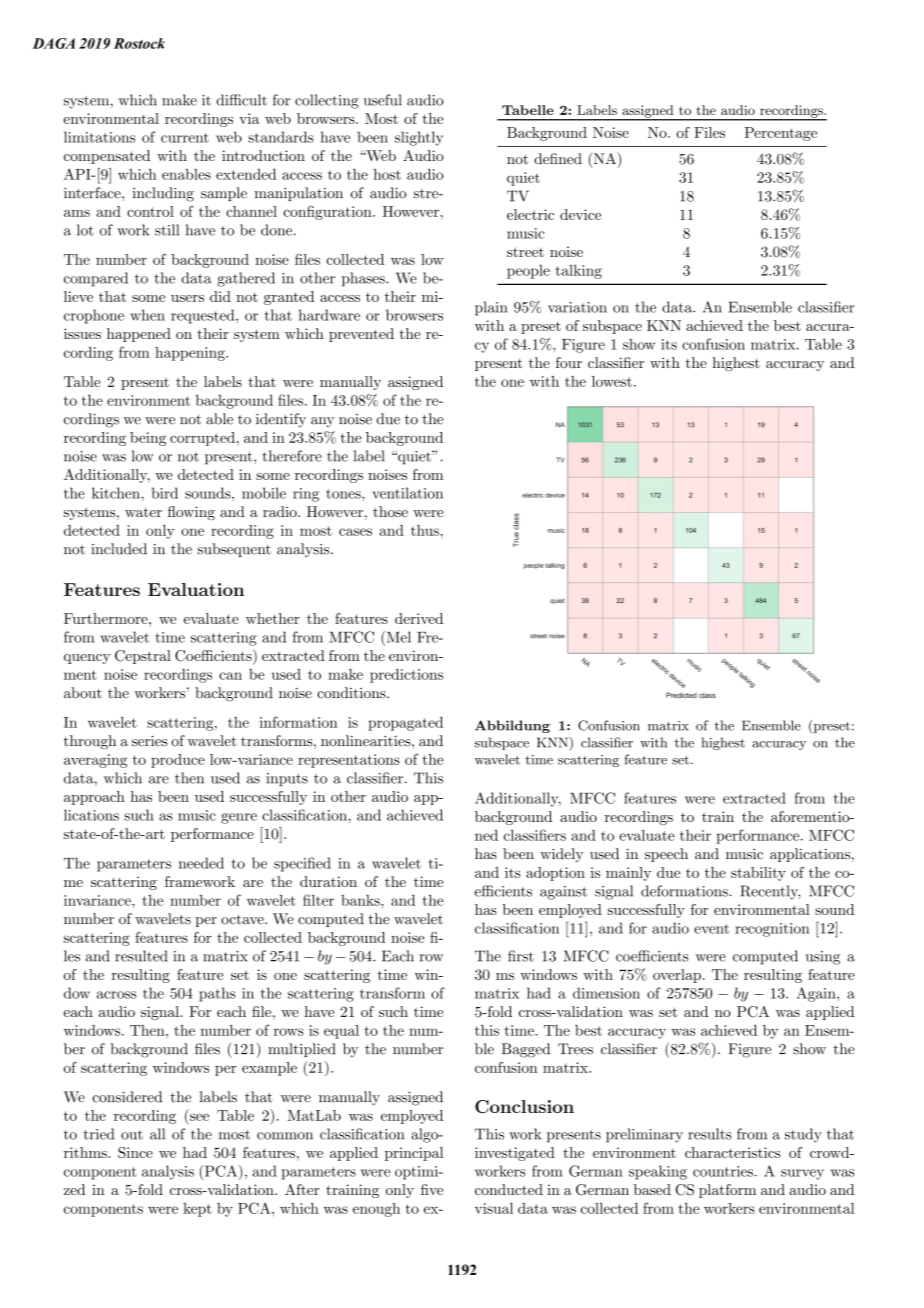 The image size is (924, 1308). Describe the element at coordinates (521, 956) in the document. I see `first` at that location.
